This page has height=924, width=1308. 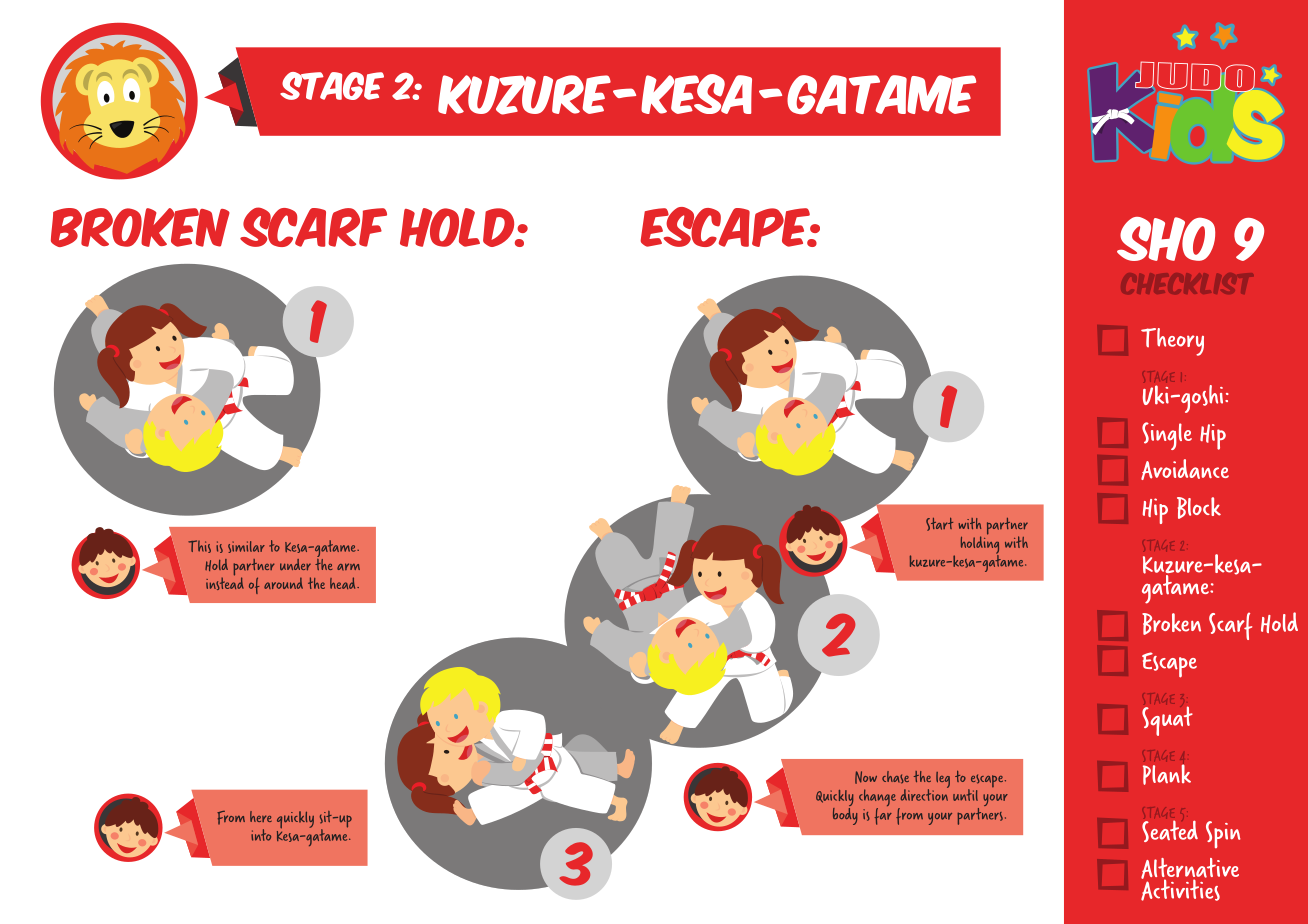 What do you see at coordinates (1166, 239) in the page?
I see `Sho` at bounding box center [1166, 239].
